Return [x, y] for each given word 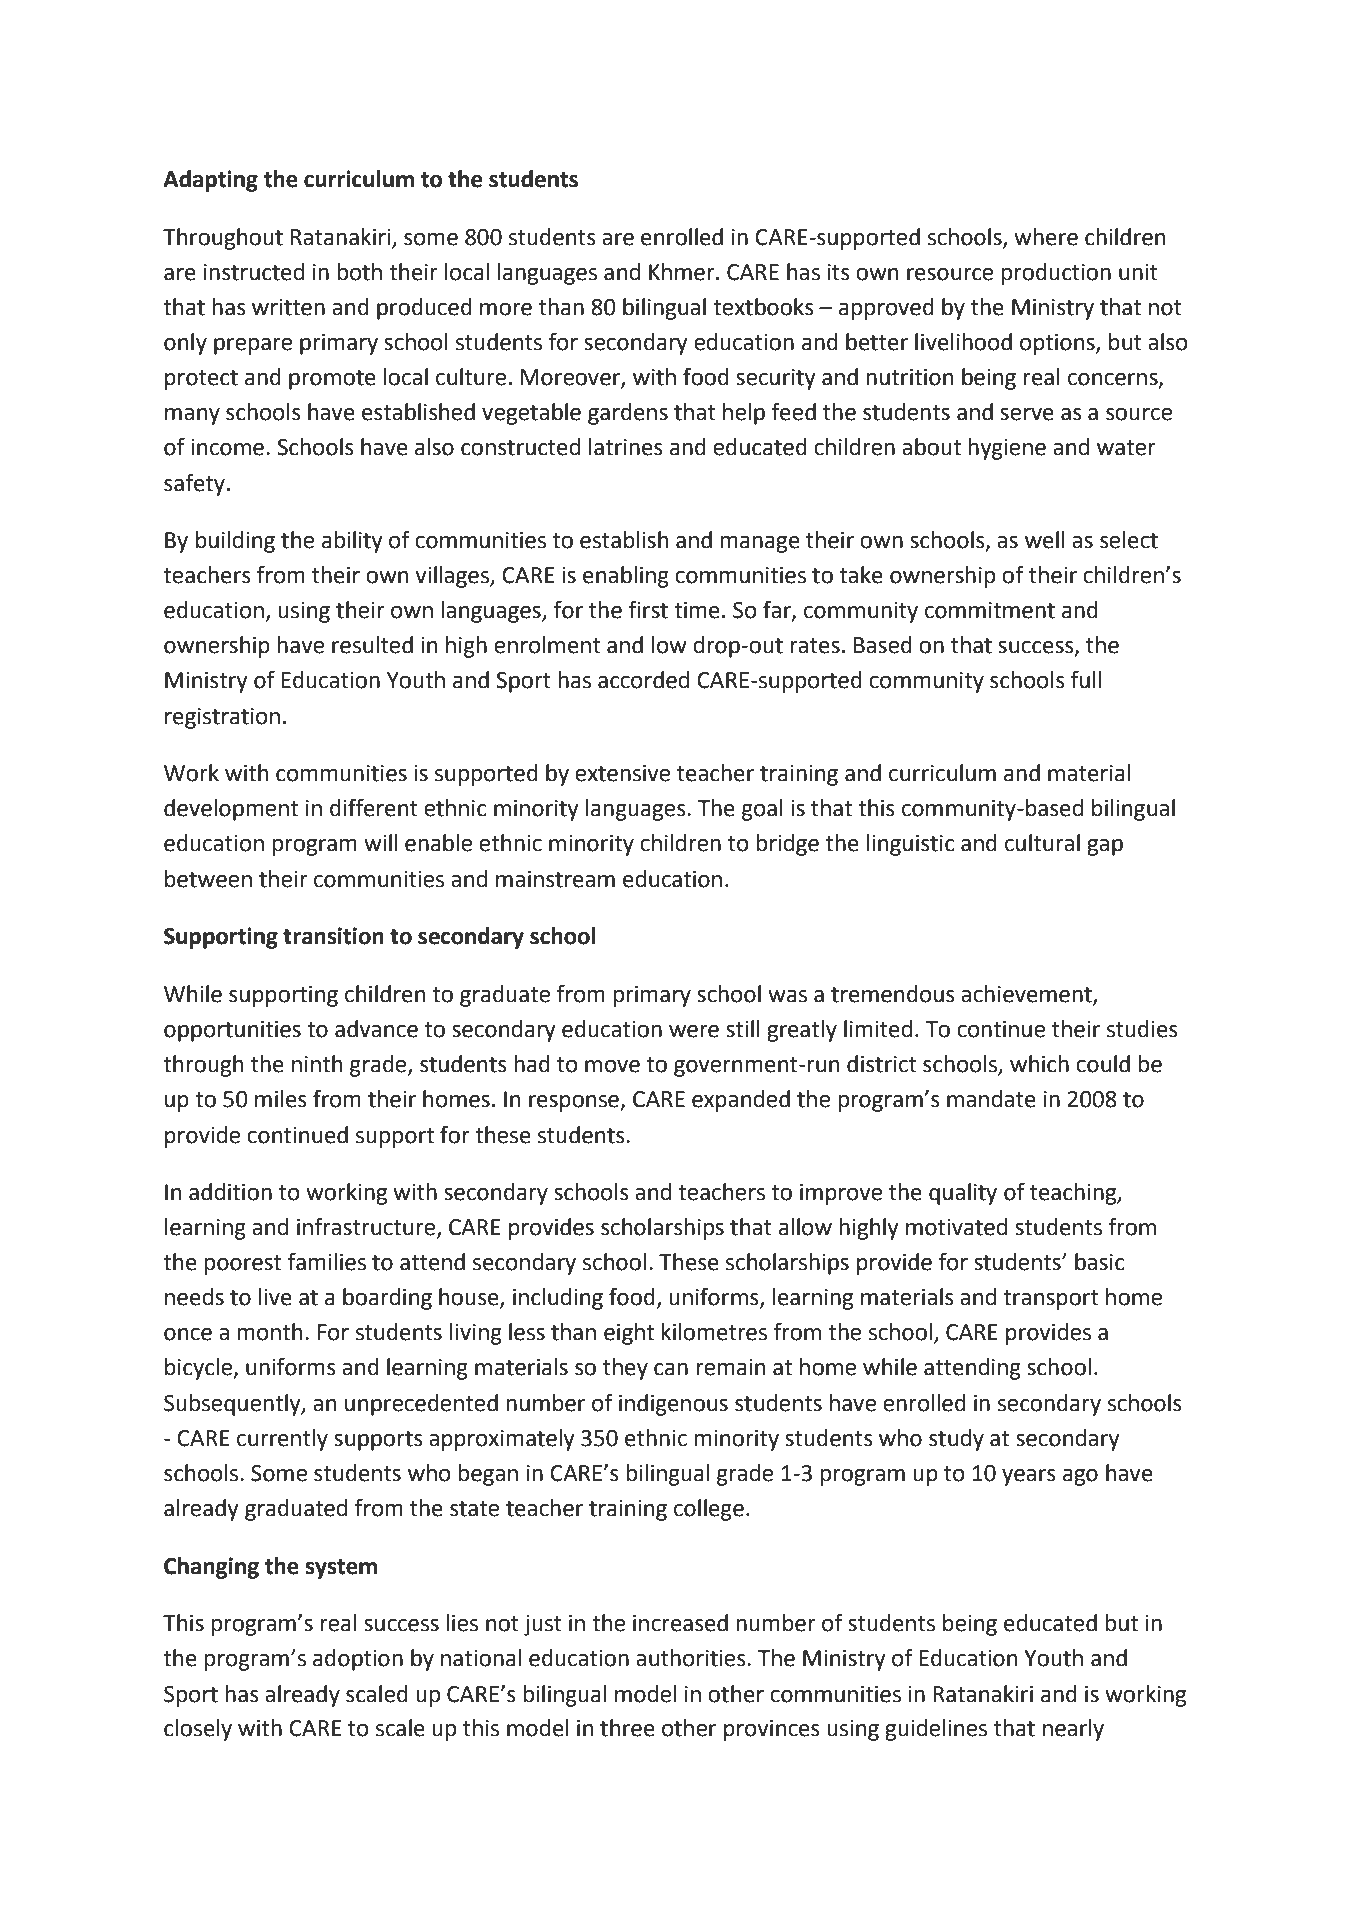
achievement [1027, 995]
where [1046, 237]
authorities [692, 1658]
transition [333, 936]
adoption [358, 1660]
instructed [254, 272]
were [694, 1031]
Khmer [683, 272]
